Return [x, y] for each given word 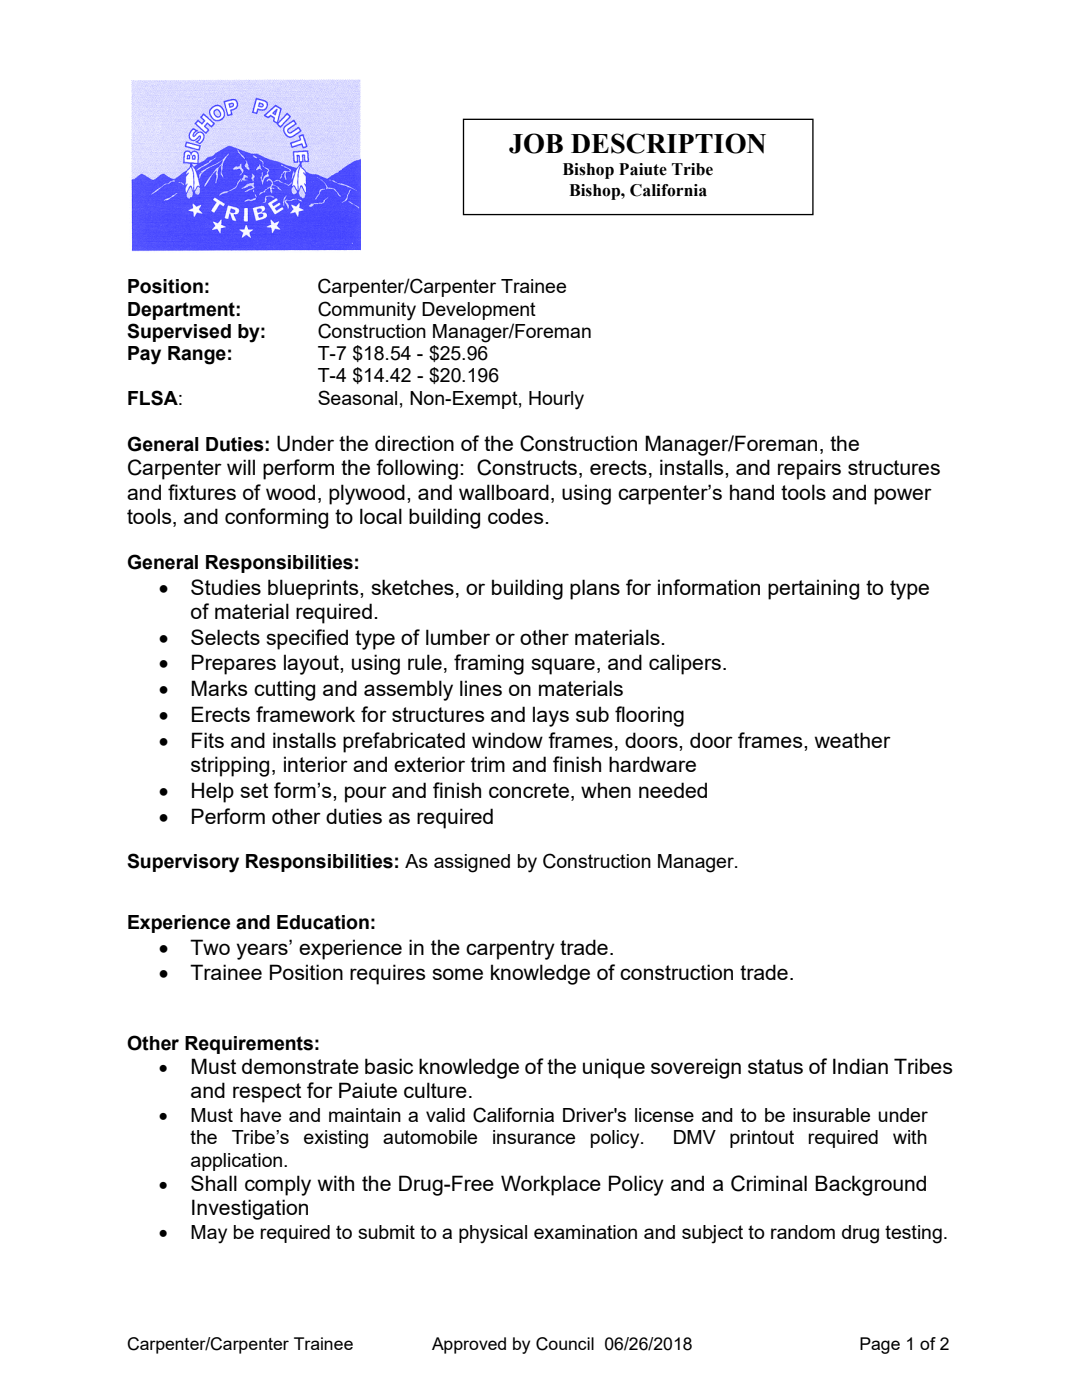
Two [210, 947]
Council [565, 1344]
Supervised [179, 332]
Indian [860, 1066]
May [209, 1234]
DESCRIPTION [668, 143]
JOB [536, 143]
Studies [226, 587]
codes [517, 516]
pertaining [813, 589]
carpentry [510, 950]
